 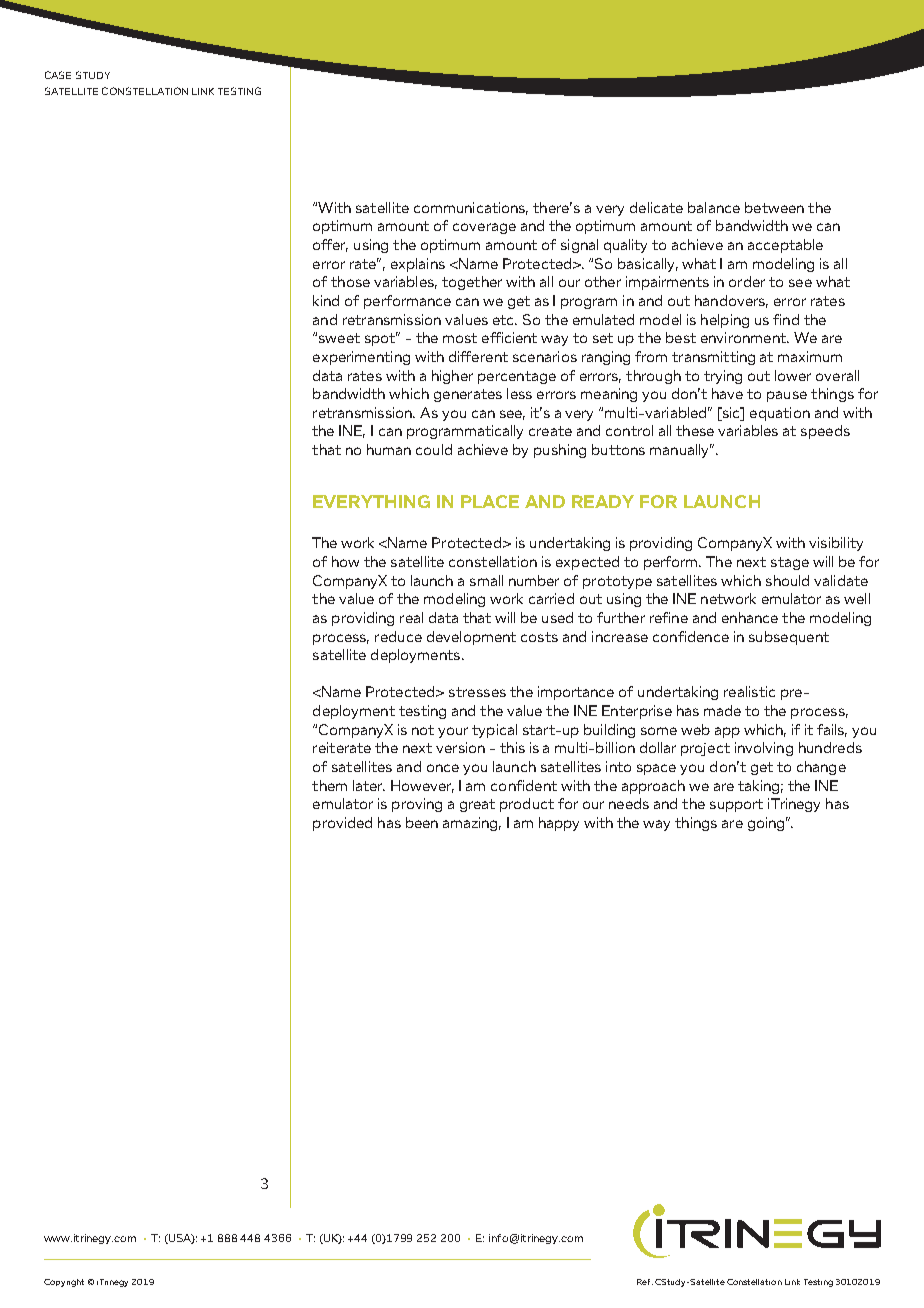 I want to click on between, so click(x=774, y=207).
